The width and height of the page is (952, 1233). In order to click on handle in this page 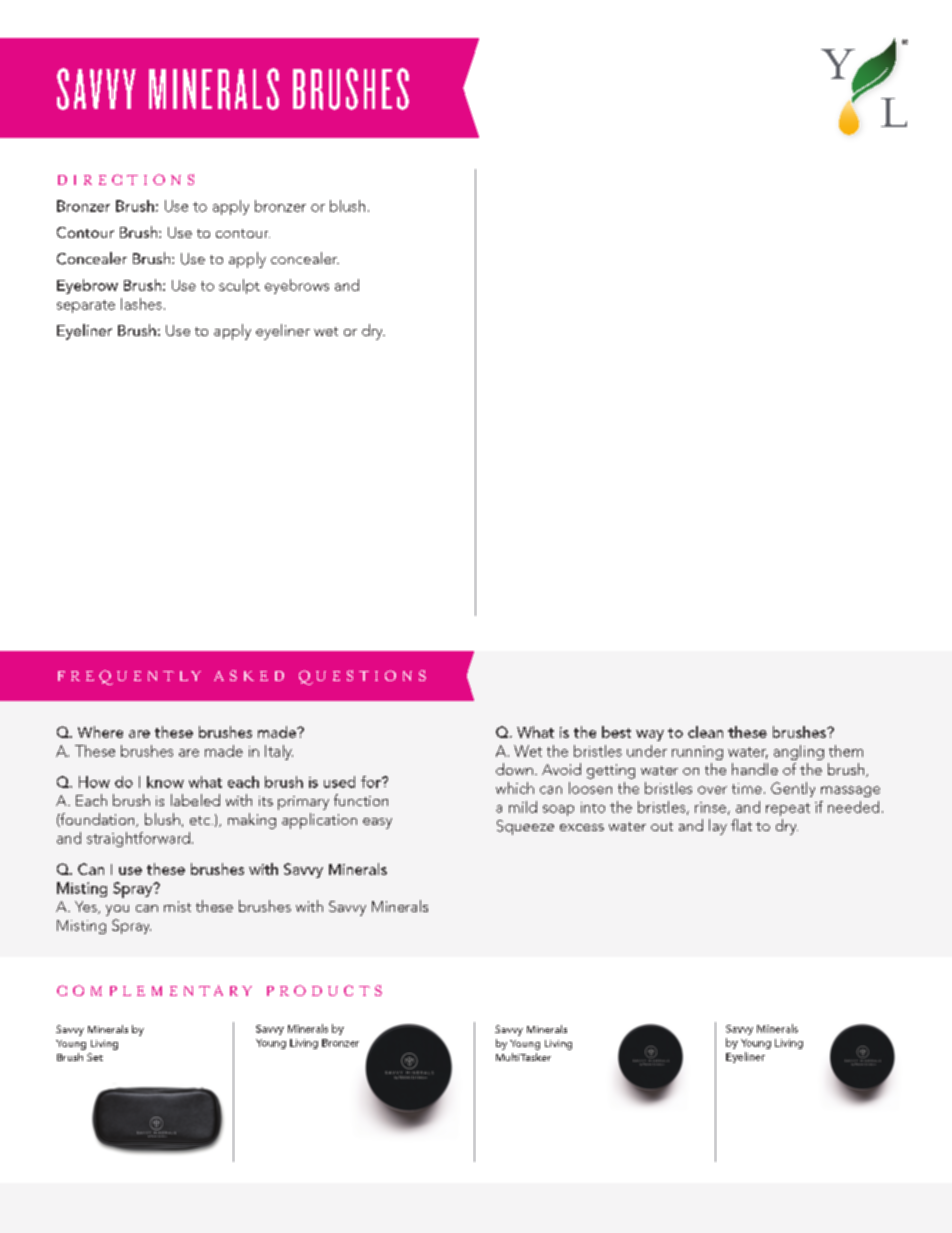, I will do `click(755, 769)`.
